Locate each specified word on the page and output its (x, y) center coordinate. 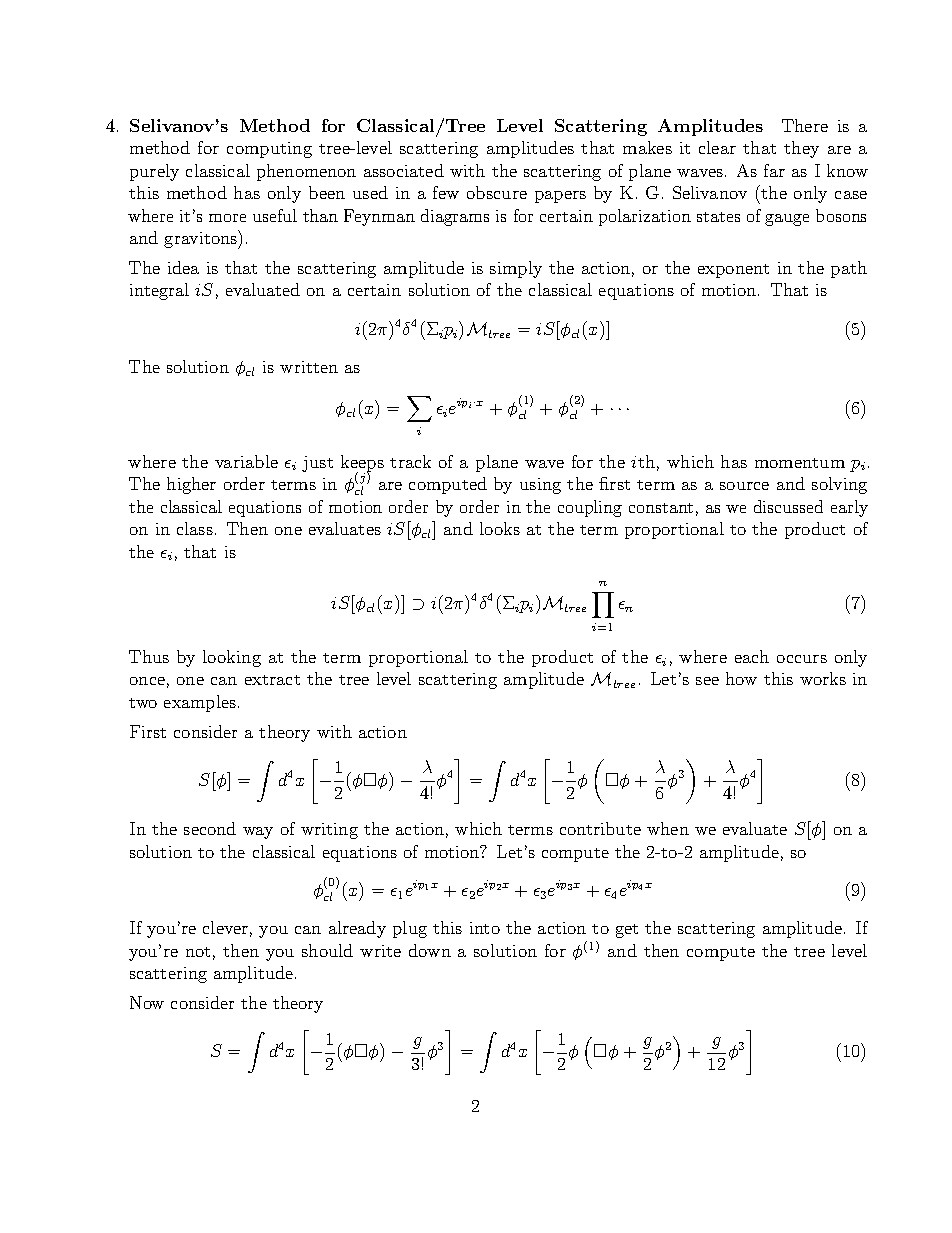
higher (191, 485)
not (198, 952)
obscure (497, 192)
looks (500, 528)
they (801, 149)
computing (269, 150)
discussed (788, 506)
